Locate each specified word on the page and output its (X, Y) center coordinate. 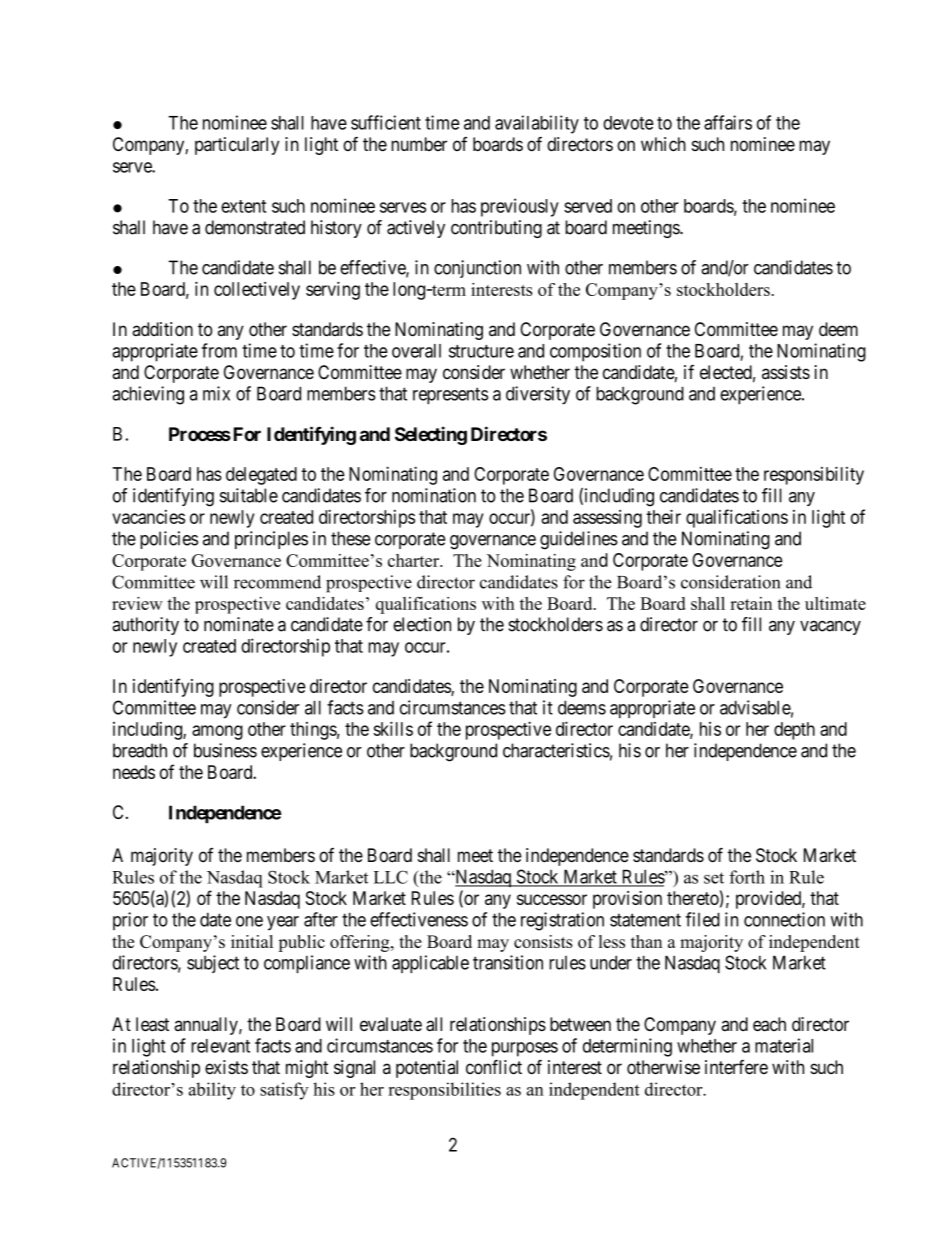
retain (751, 603)
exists (226, 1067)
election (422, 624)
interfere (736, 1067)
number (419, 144)
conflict (494, 1067)
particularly (237, 146)
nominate (239, 624)
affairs (728, 122)
